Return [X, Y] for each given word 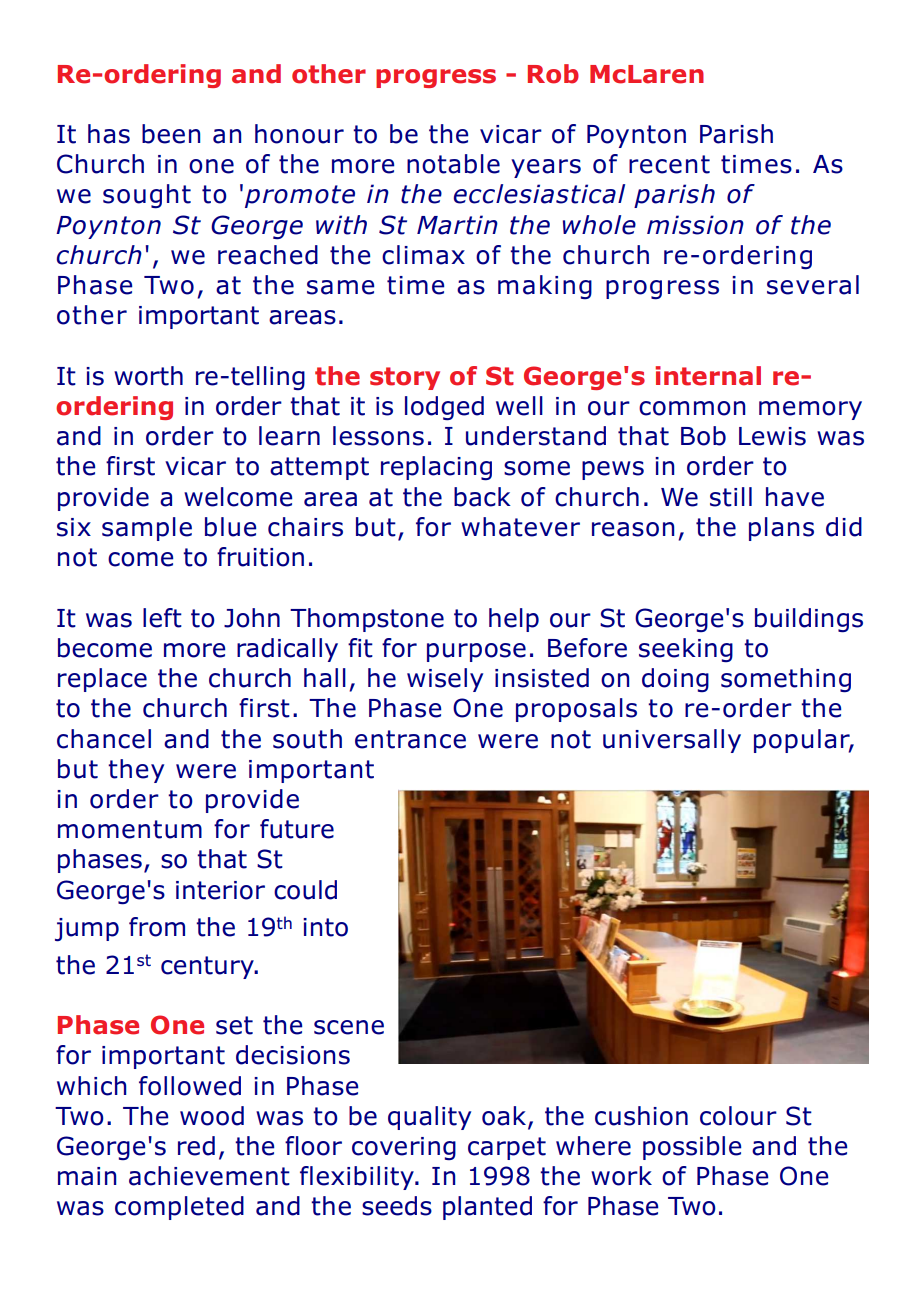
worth [148, 376]
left [162, 618]
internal [708, 376]
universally [672, 741]
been [171, 134]
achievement [209, 1176]
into [325, 927]
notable [453, 164]
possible [692, 1148]
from [157, 927]
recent [669, 164]
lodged [444, 408]
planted [487, 1208]
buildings [809, 620]
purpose [476, 652]
